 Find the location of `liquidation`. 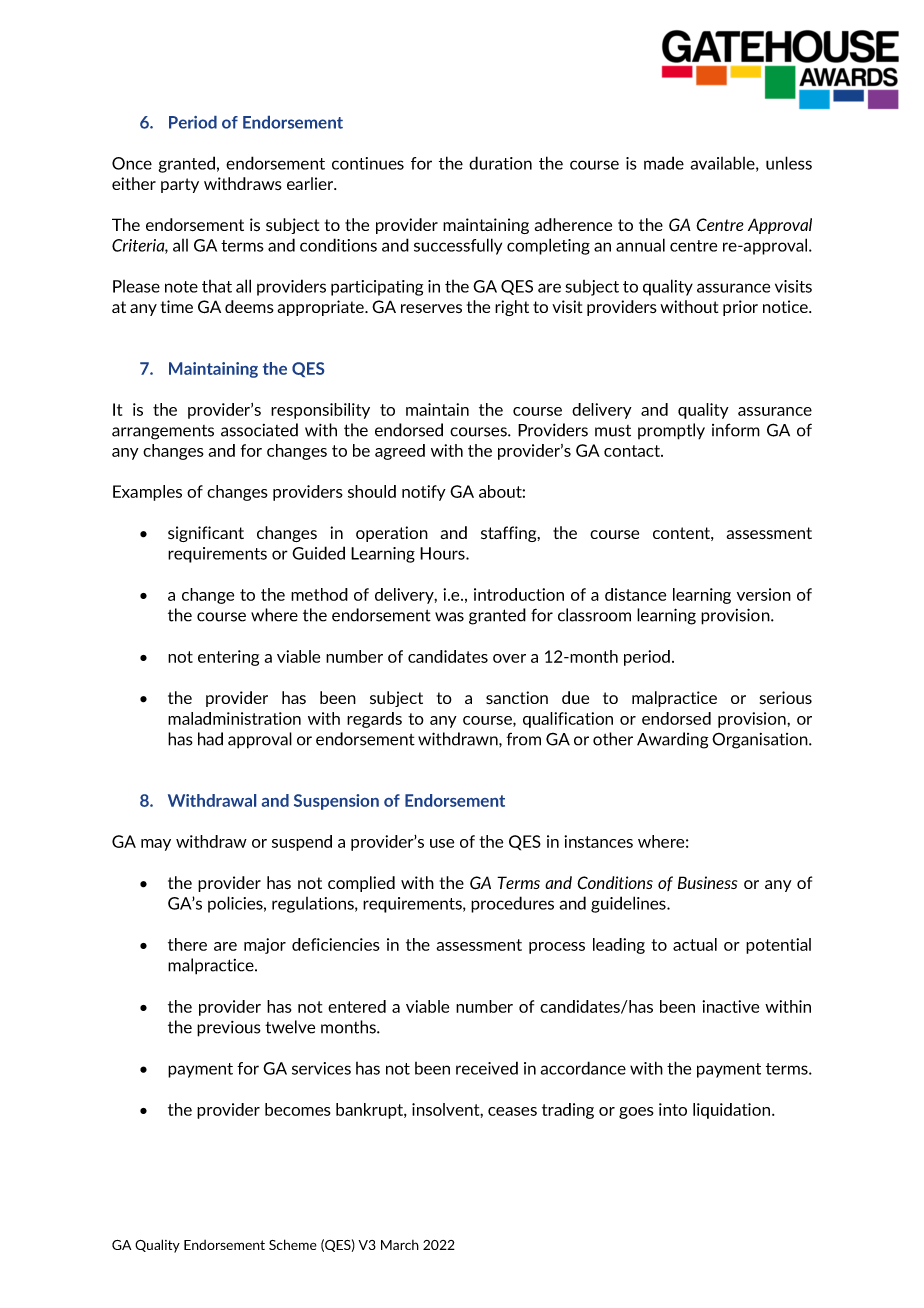

liquidation is located at coordinates (731, 1111).
